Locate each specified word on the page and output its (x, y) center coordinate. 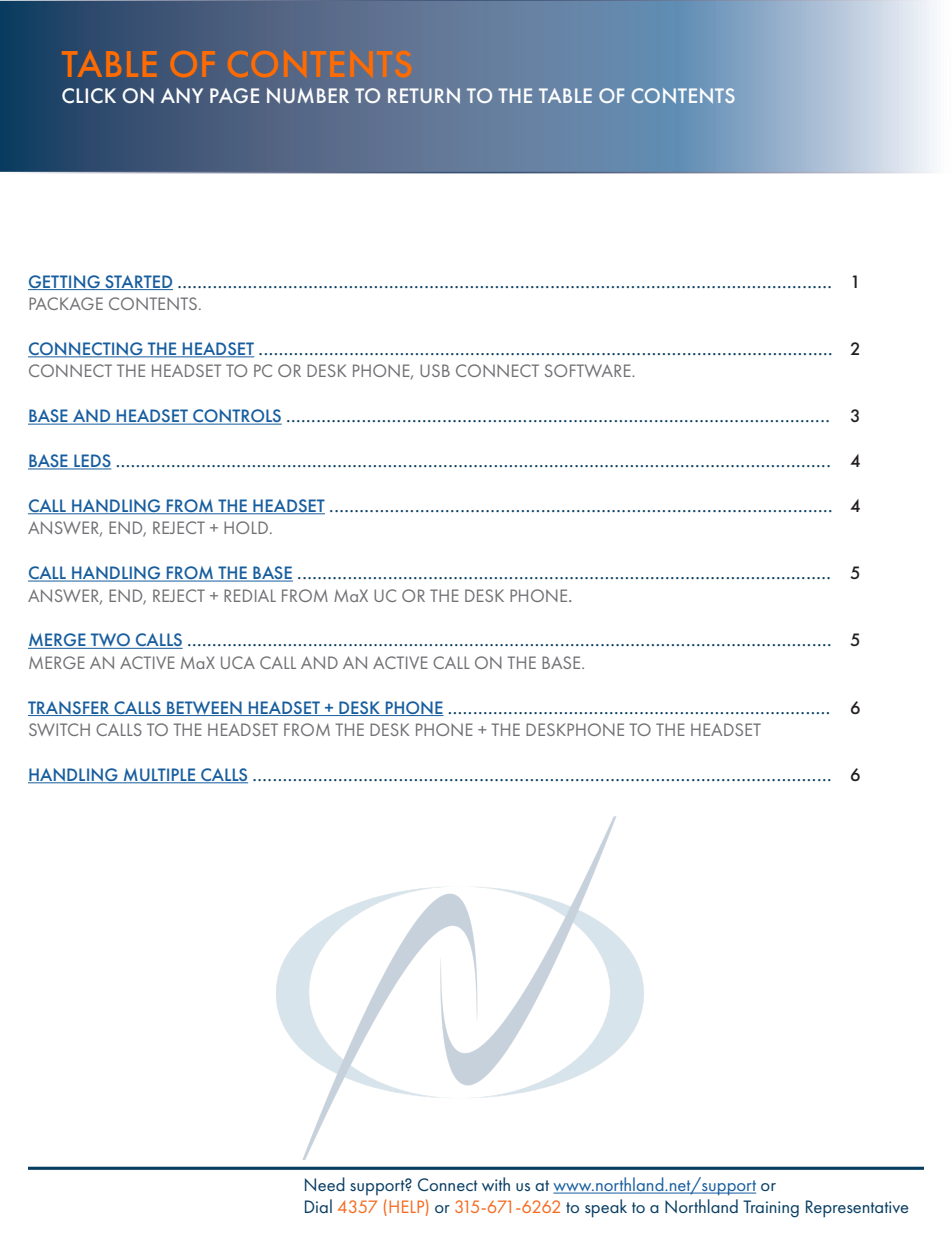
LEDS (91, 462)
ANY (182, 96)
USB (435, 370)
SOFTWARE (589, 370)
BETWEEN (204, 708)
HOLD (246, 527)
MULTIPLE (159, 776)
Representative (857, 1209)
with (496, 1184)
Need (325, 1184)
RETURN (424, 95)
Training (771, 1209)
